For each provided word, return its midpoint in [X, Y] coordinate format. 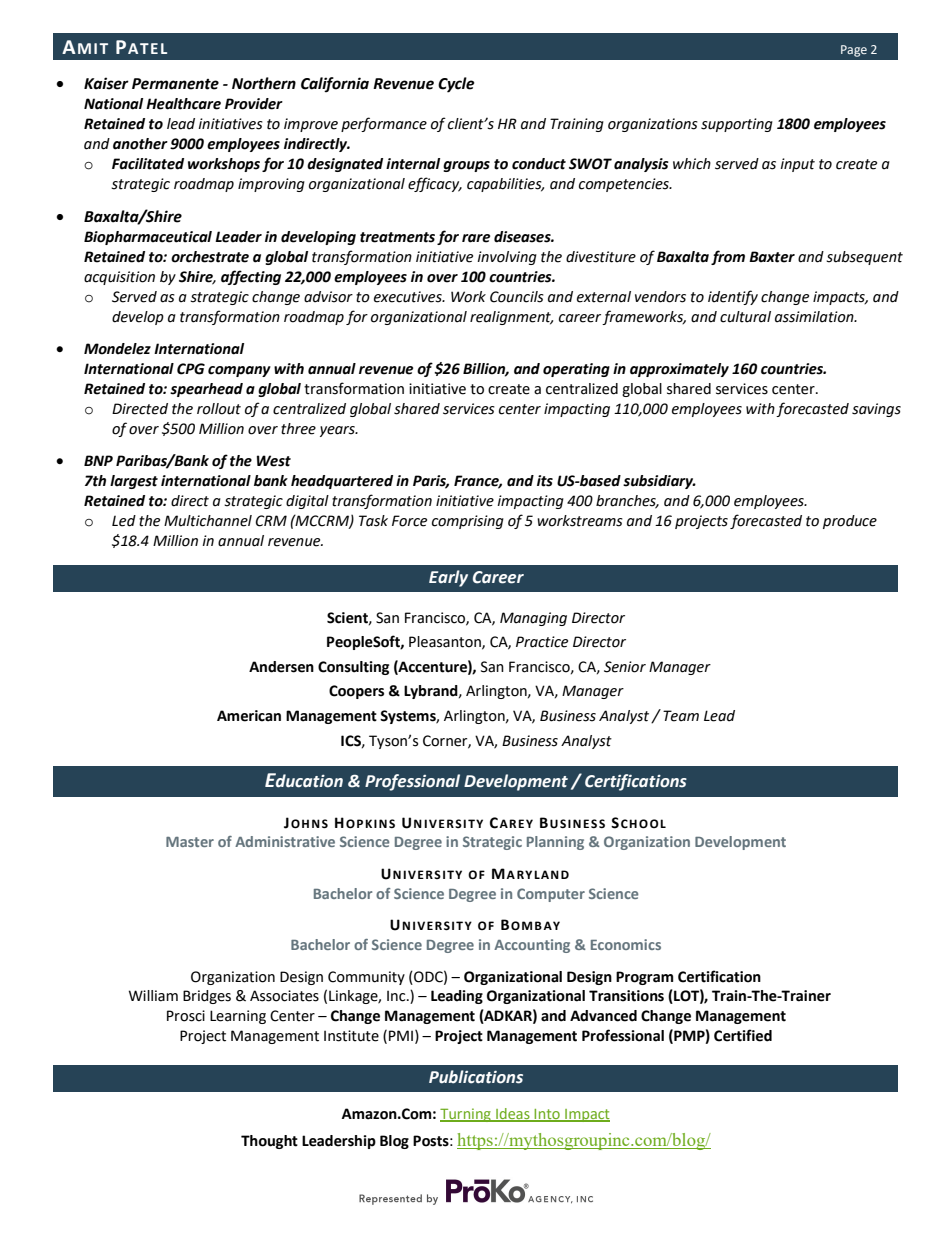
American [249, 716]
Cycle [456, 85]
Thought [269, 1142]
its [545, 481]
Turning [466, 1115]
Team [681, 716]
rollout [219, 409]
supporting [737, 125]
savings [876, 410]
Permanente [175, 84]
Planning [555, 843]
